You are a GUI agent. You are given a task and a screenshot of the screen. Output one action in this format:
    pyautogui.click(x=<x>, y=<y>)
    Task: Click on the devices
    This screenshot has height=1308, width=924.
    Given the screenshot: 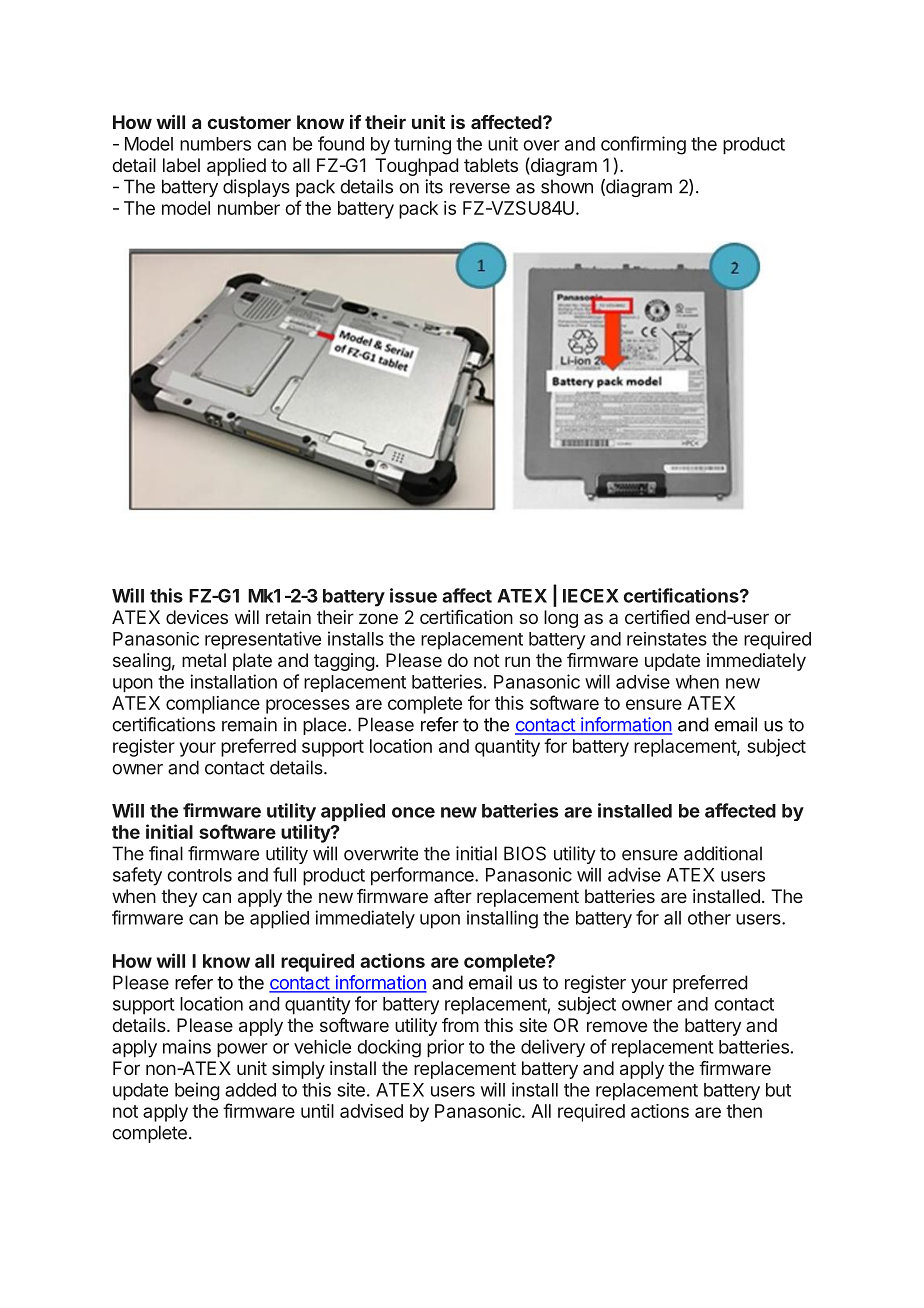 What is the action you would take?
    pyautogui.click(x=197, y=617)
